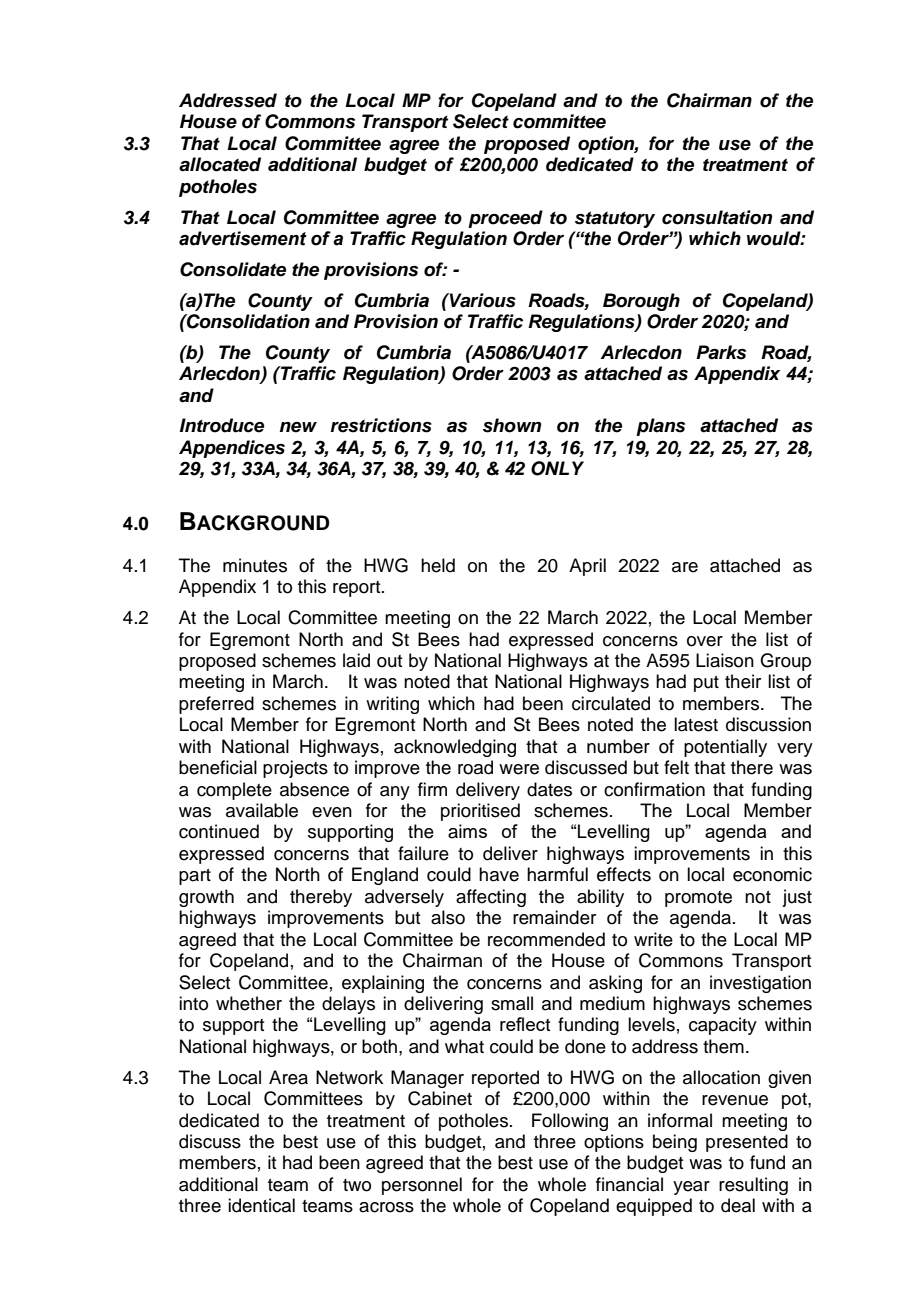 This screenshot has height=1308, width=924. I want to click on proceed, so click(505, 219).
